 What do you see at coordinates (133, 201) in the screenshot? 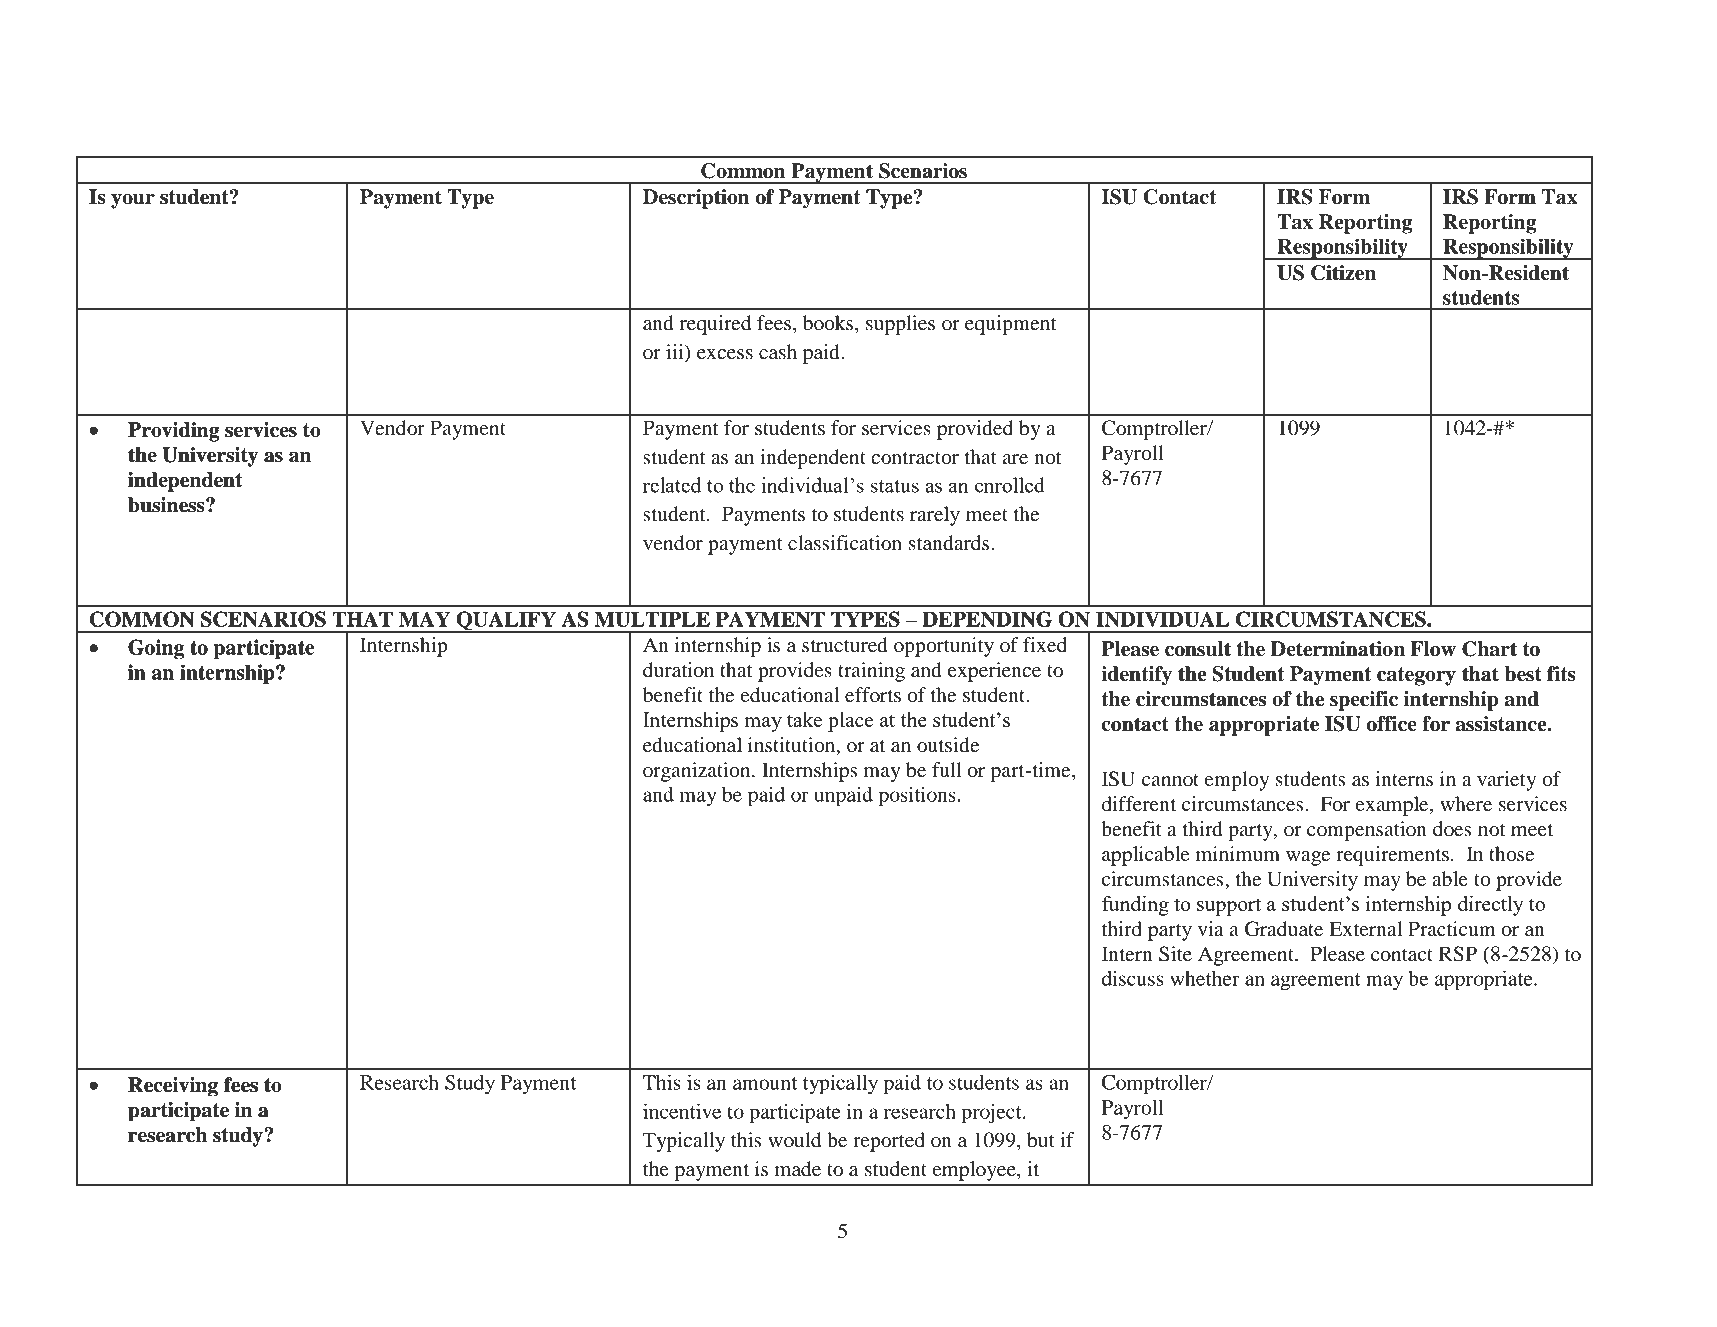
I see `your` at bounding box center [133, 201].
